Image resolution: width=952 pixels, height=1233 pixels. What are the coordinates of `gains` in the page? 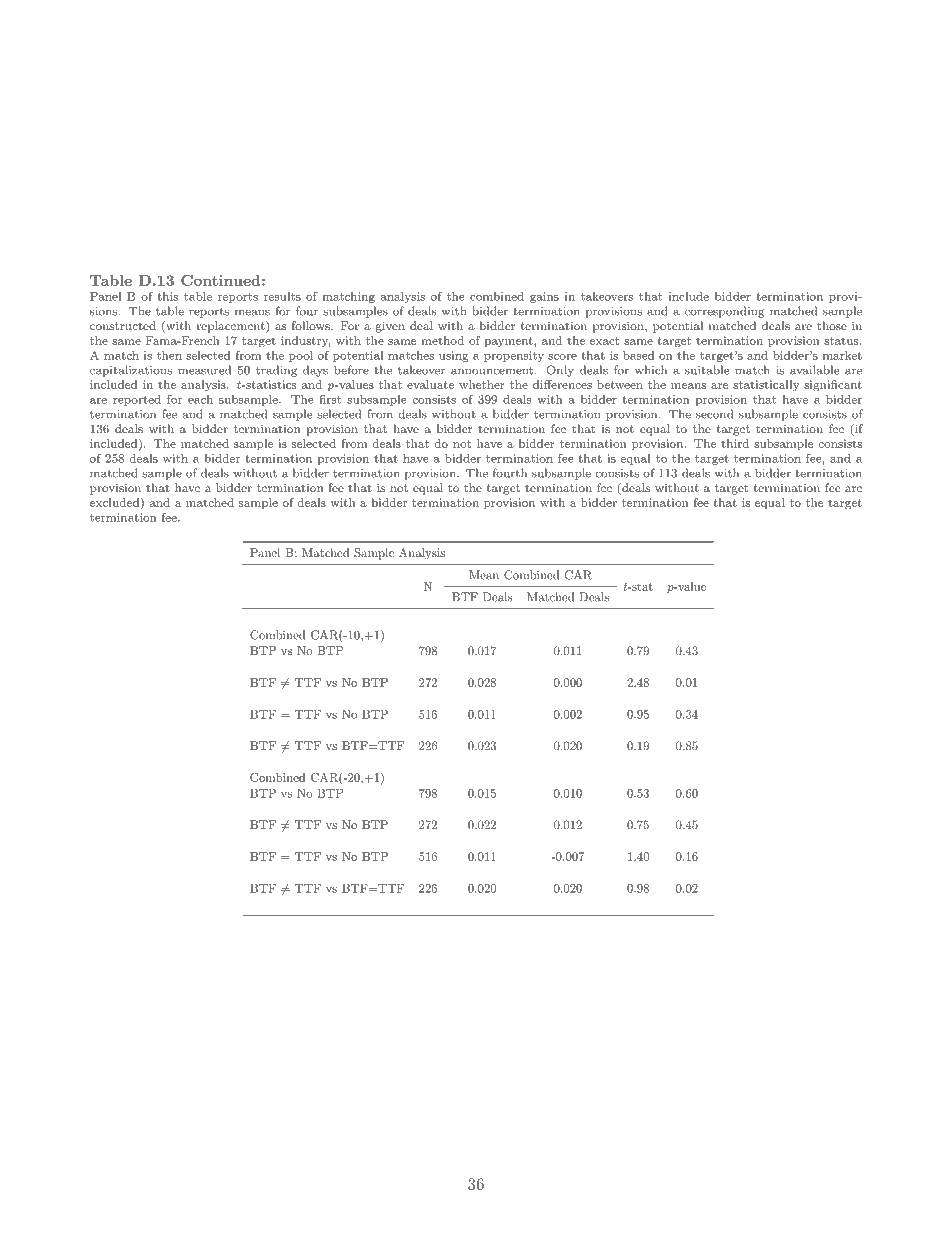 It's located at (544, 297).
